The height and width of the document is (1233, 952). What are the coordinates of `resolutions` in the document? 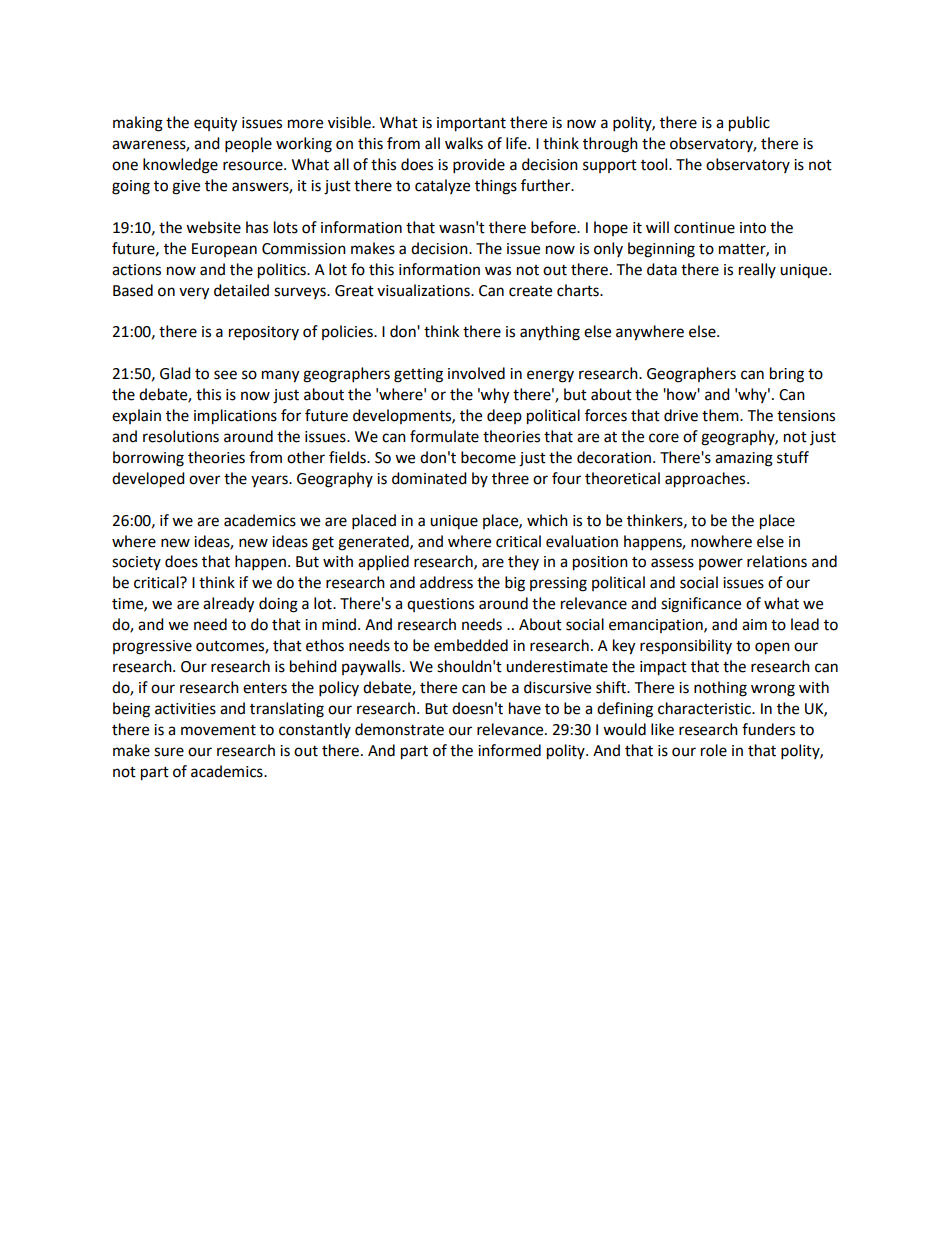 It's located at (181, 436).
